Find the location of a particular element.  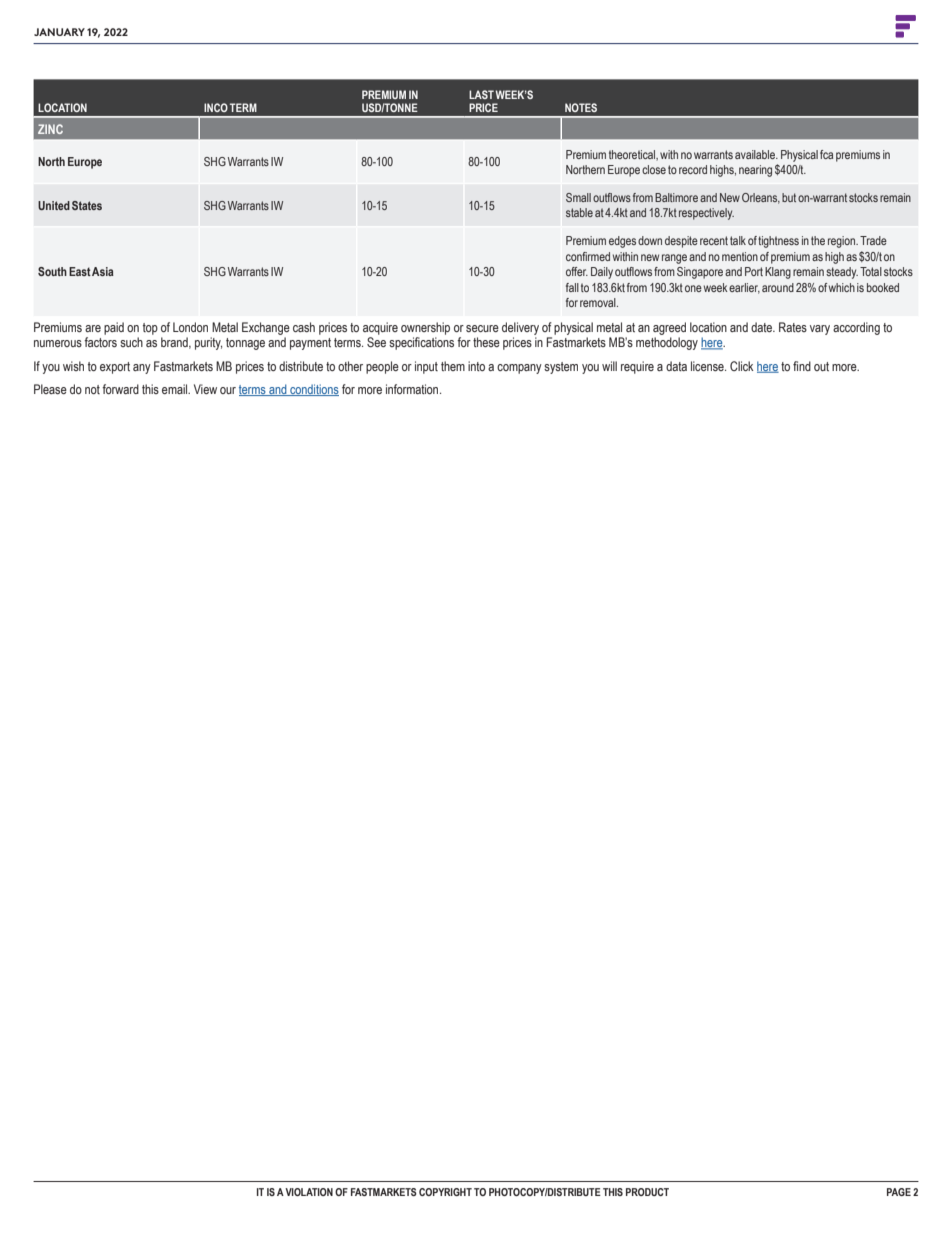

JANUARY is located at coordinates (59, 32).
